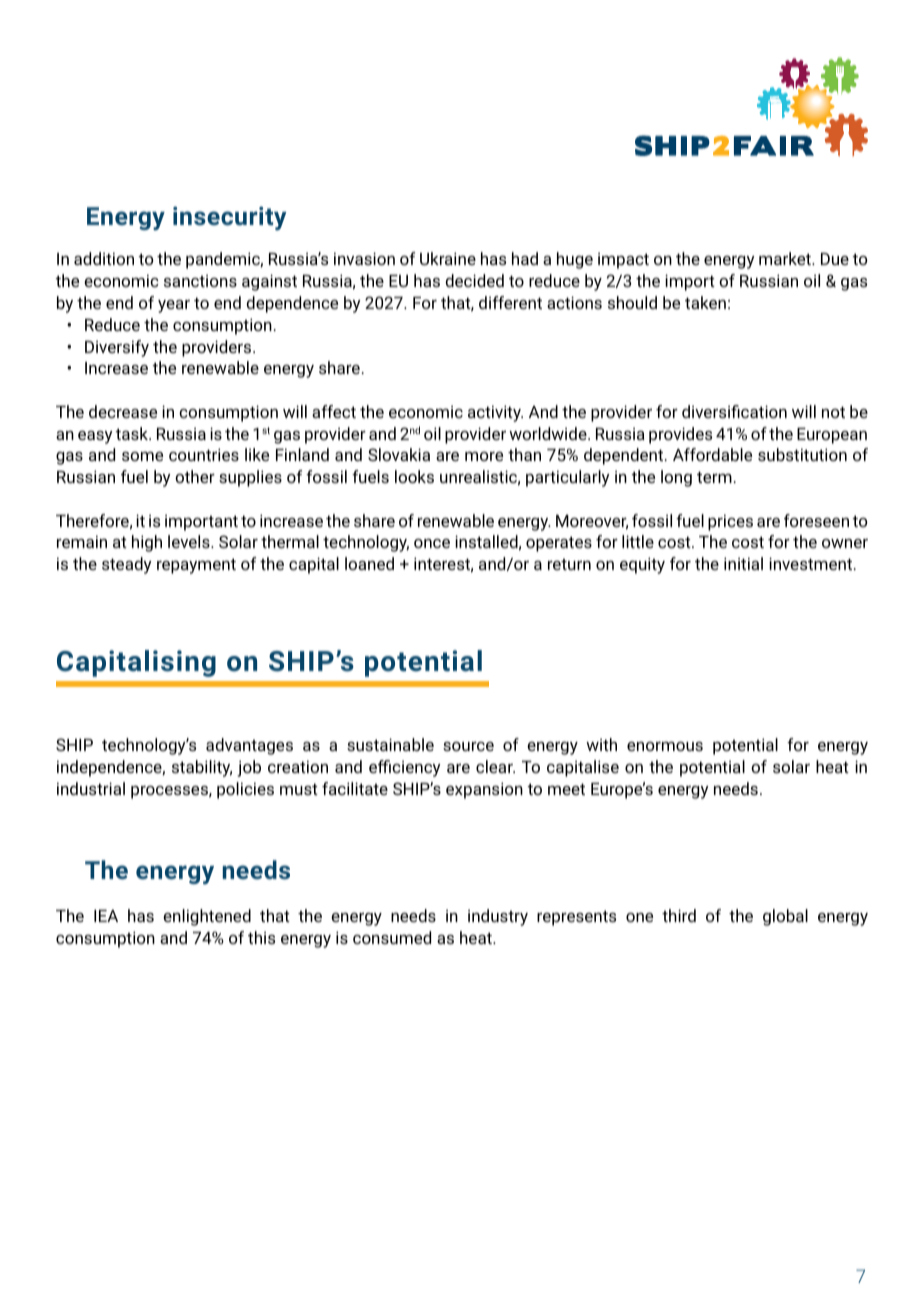 This document has height=1308, width=924. Describe the element at coordinates (207, 917) in the document. I see `enlightened` at that location.
